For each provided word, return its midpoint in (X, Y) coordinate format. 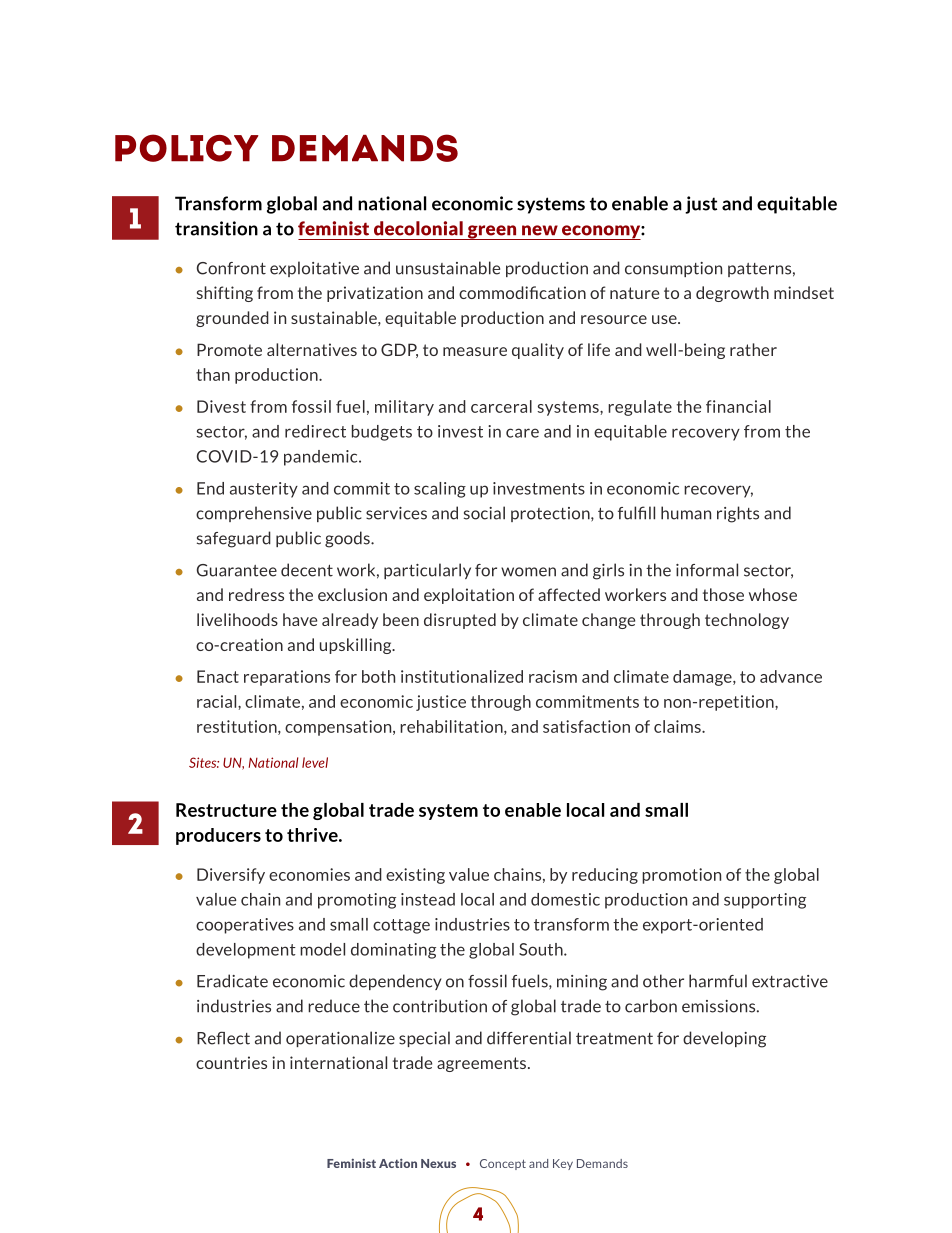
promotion (681, 876)
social (484, 513)
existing (415, 876)
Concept (503, 1164)
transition (216, 228)
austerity (264, 490)
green (492, 232)
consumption (673, 269)
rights (738, 514)
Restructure (226, 810)
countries (231, 1062)
